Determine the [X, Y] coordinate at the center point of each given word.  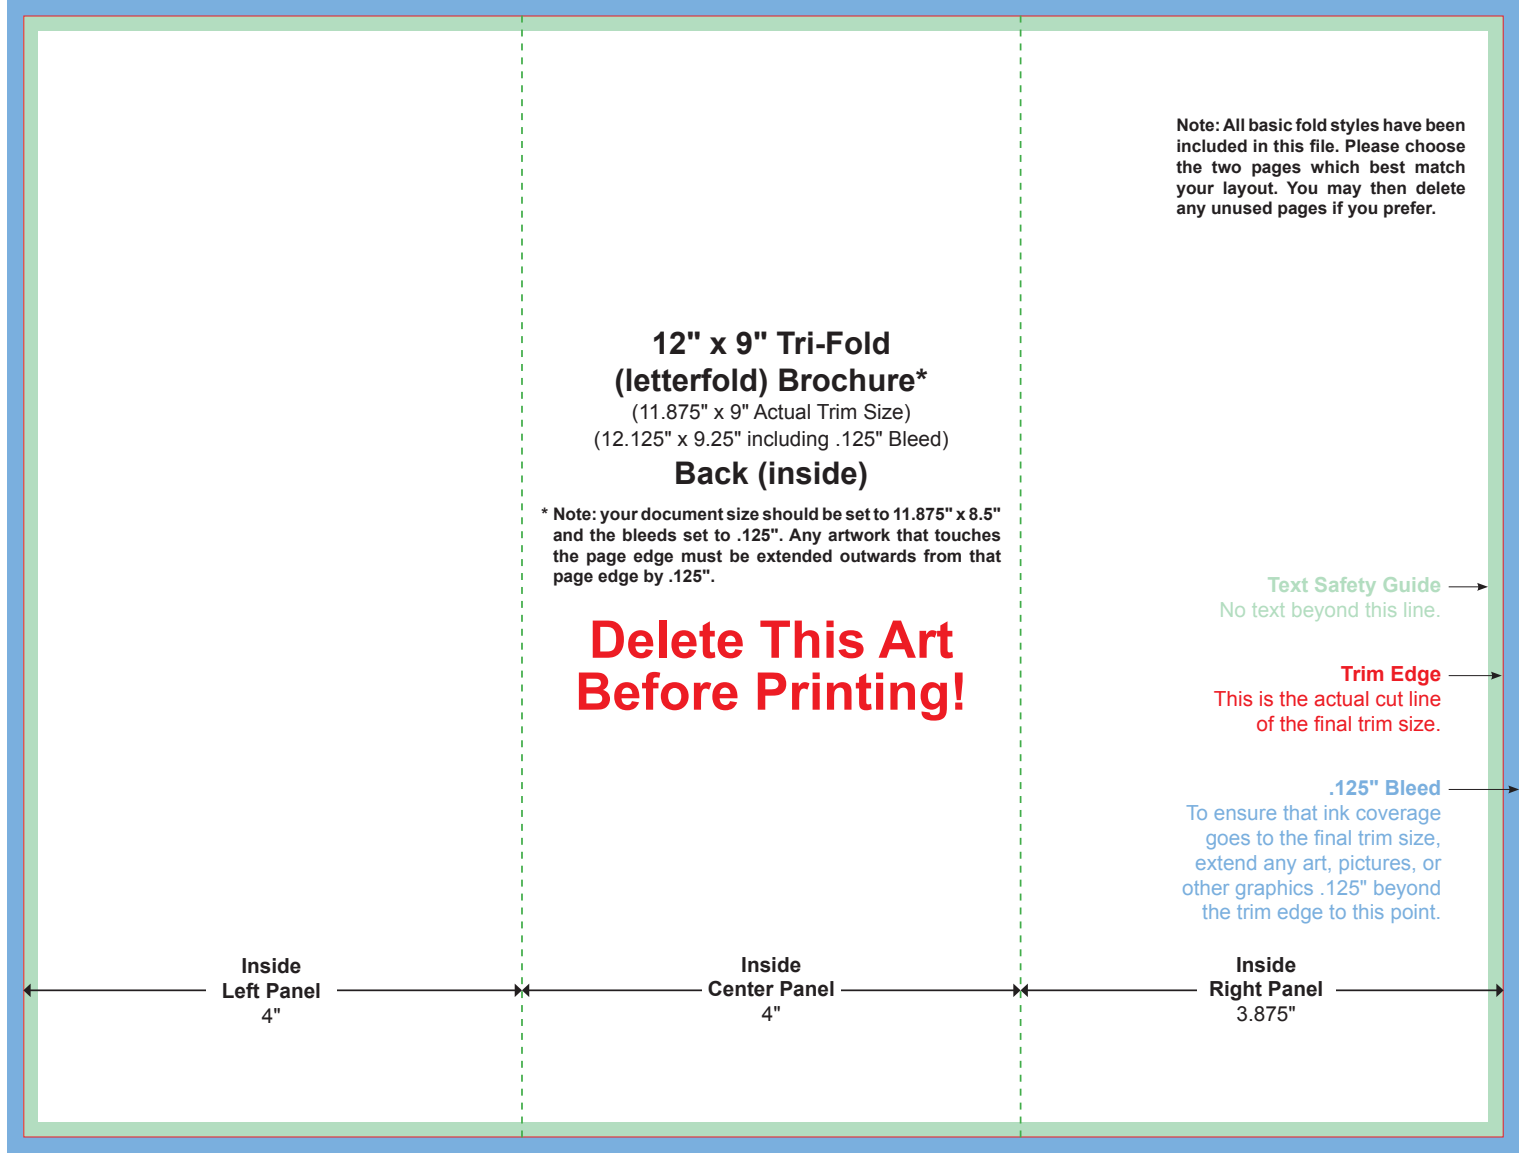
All [1233, 124]
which [1335, 167]
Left [241, 990]
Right [1236, 991]
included [1212, 146]
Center [741, 988]
